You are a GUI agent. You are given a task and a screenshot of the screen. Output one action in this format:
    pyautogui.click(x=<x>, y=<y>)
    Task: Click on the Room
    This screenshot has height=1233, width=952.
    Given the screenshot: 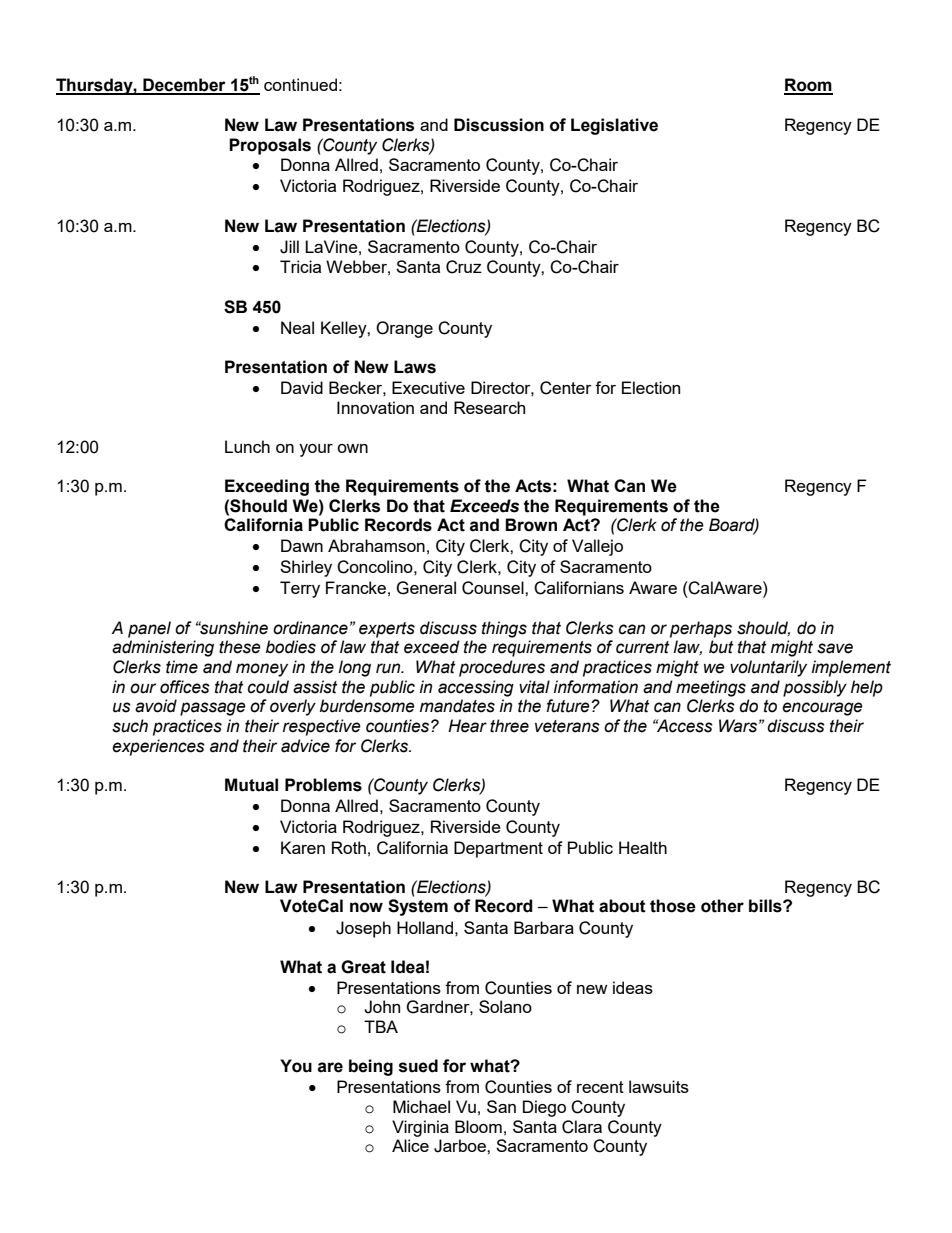 What is the action you would take?
    pyautogui.click(x=808, y=86)
